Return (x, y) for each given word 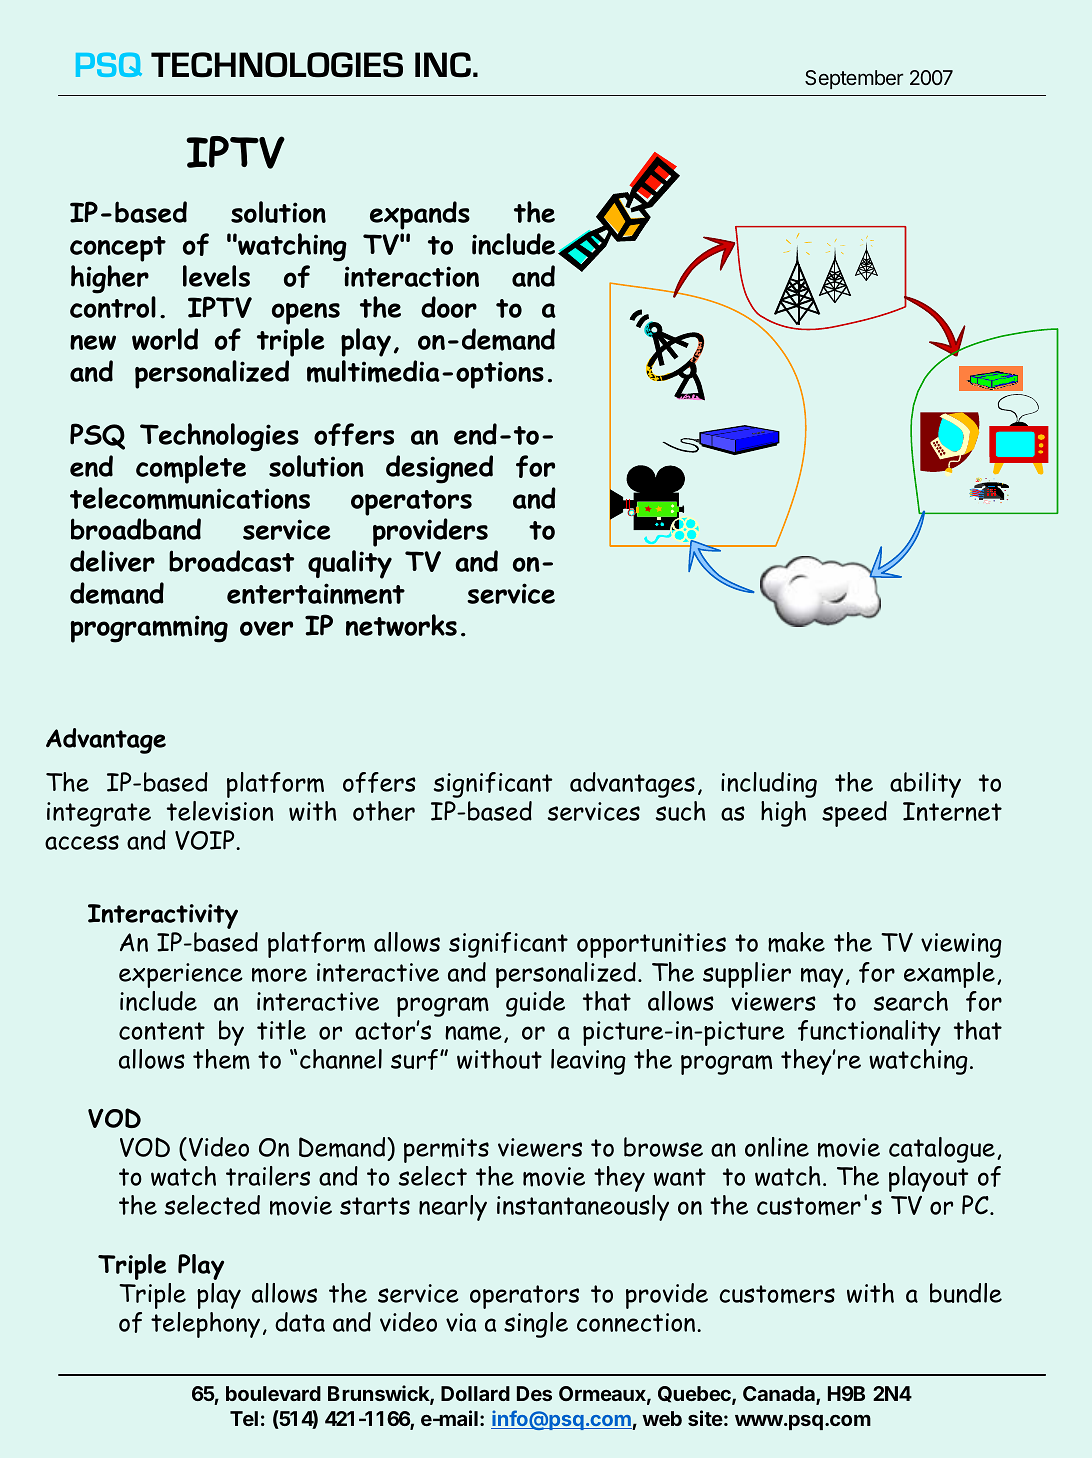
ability (925, 785)
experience (181, 975)
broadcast (231, 561)
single (536, 1325)
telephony (205, 1325)
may (822, 978)
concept (118, 249)
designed (439, 469)
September (854, 79)
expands (420, 215)
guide (535, 1004)
